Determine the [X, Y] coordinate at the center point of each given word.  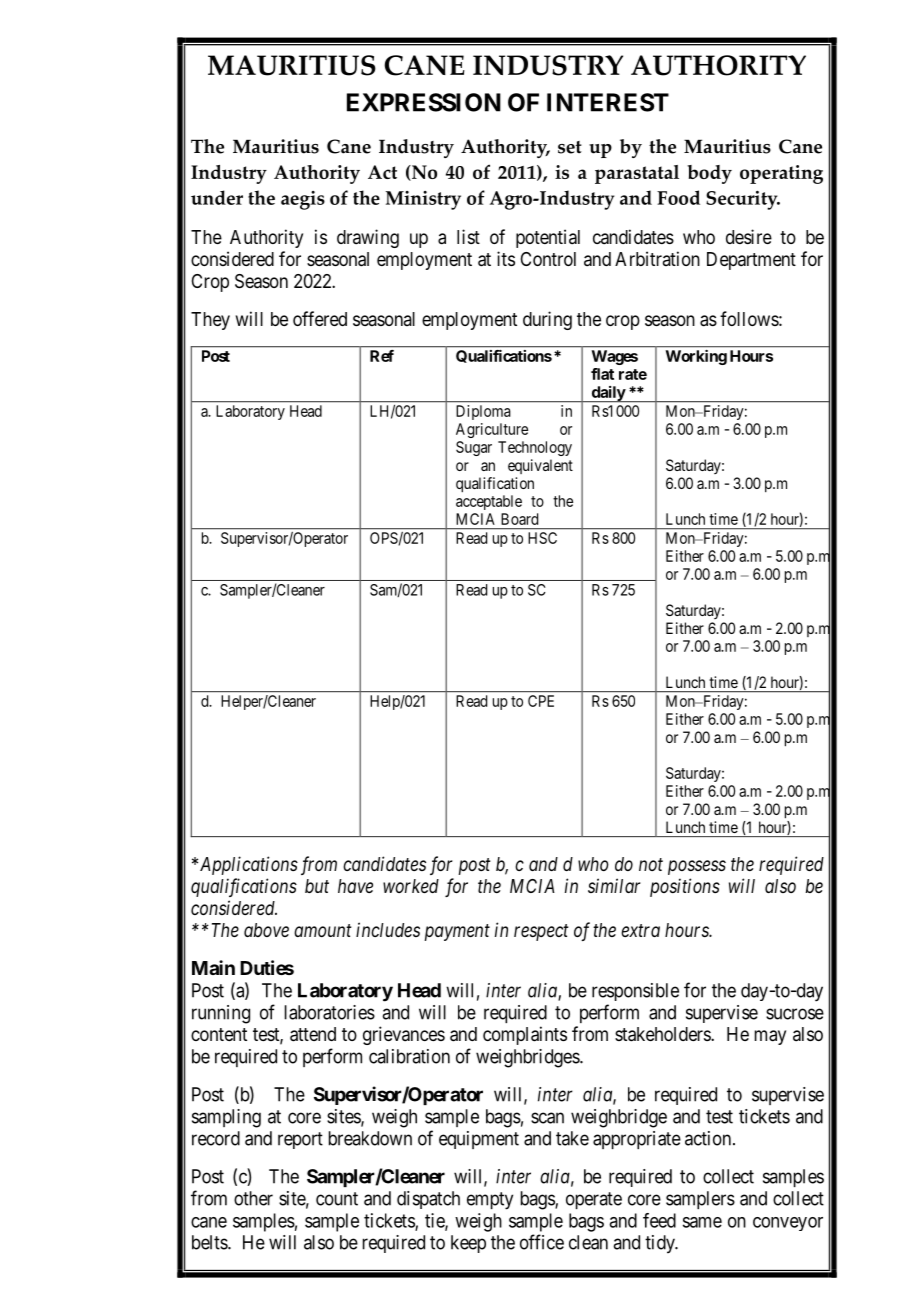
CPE [541, 701]
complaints [525, 1035]
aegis [303, 200]
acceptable [489, 502]
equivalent [540, 466]
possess [697, 867]
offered [320, 318]
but [317, 886]
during [547, 320]
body [709, 174]
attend [313, 1034]
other [253, 1198]
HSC [542, 538]
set [570, 147]
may [770, 1037]
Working [696, 357]
